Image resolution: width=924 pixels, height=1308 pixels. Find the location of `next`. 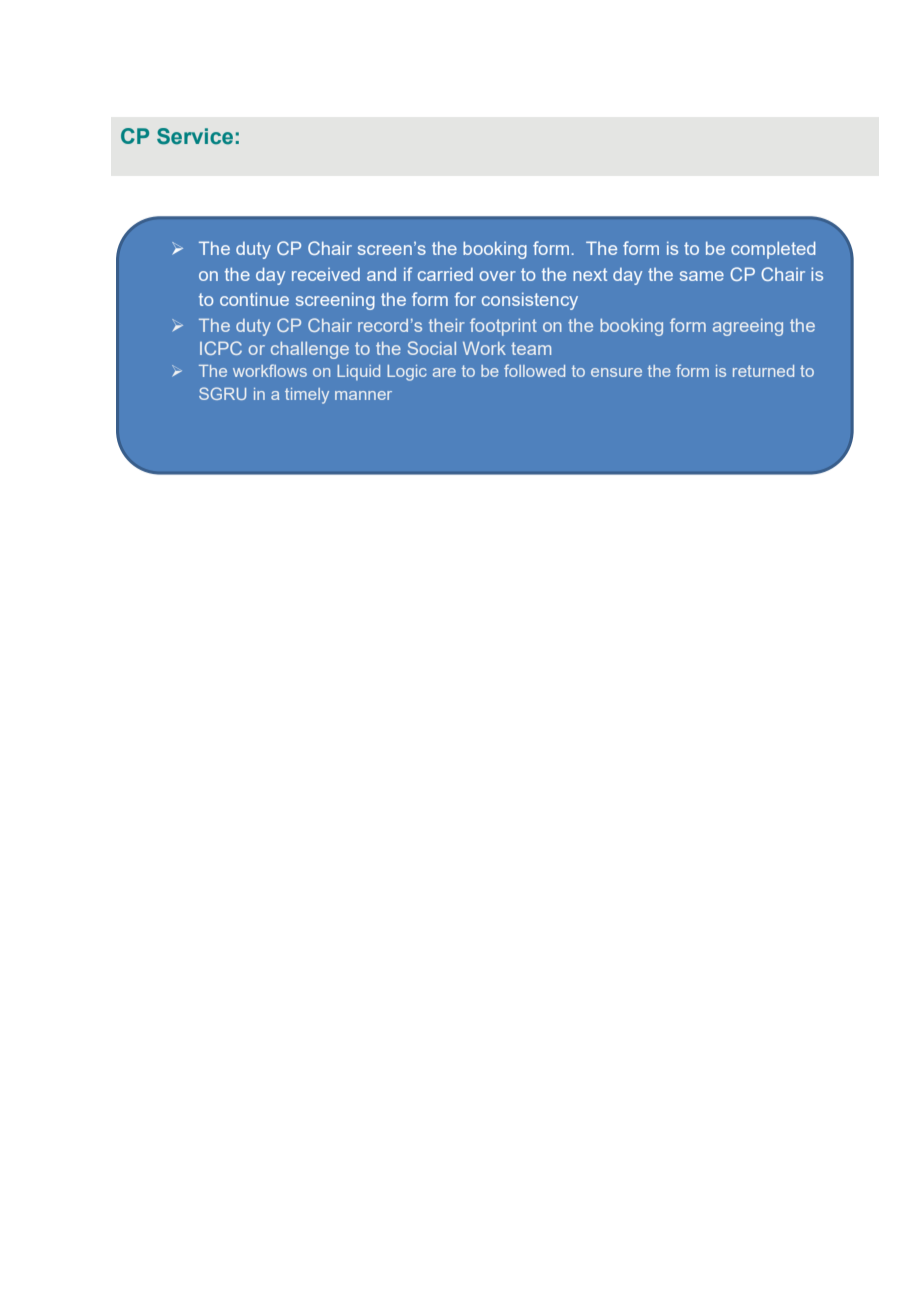

next is located at coordinates (590, 274).
